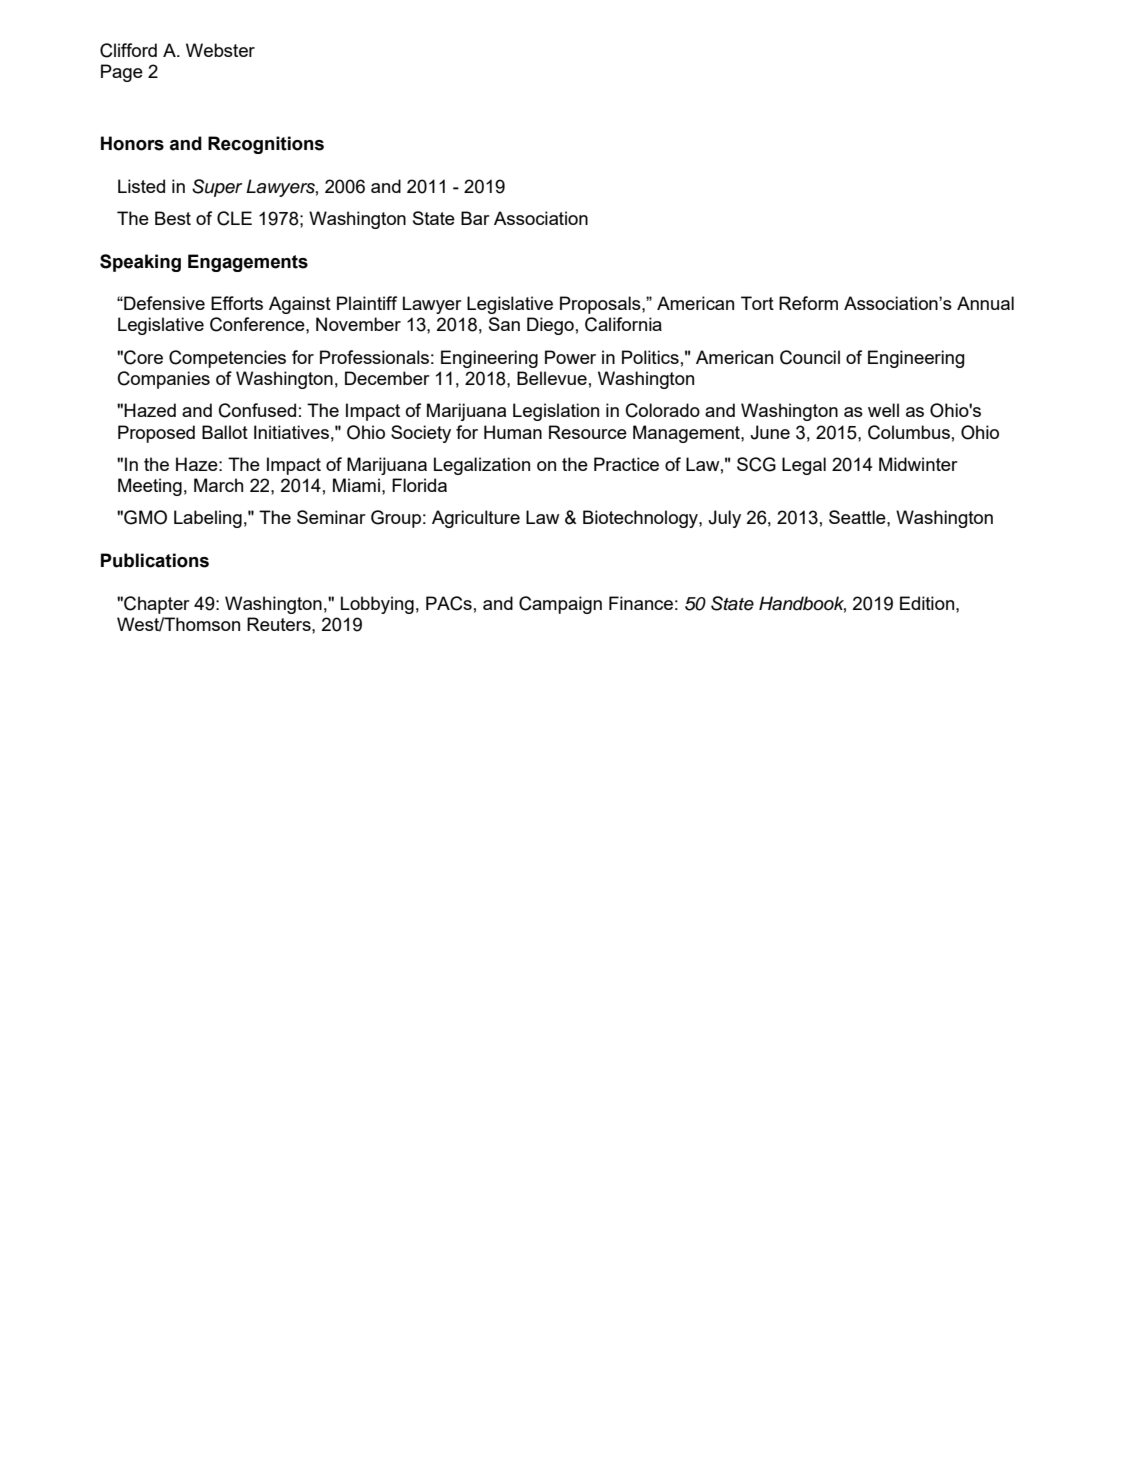 The image size is (1131, 1464). Describe the element at coordinates (808, 303) in the document. I see `Reform` at that location.
